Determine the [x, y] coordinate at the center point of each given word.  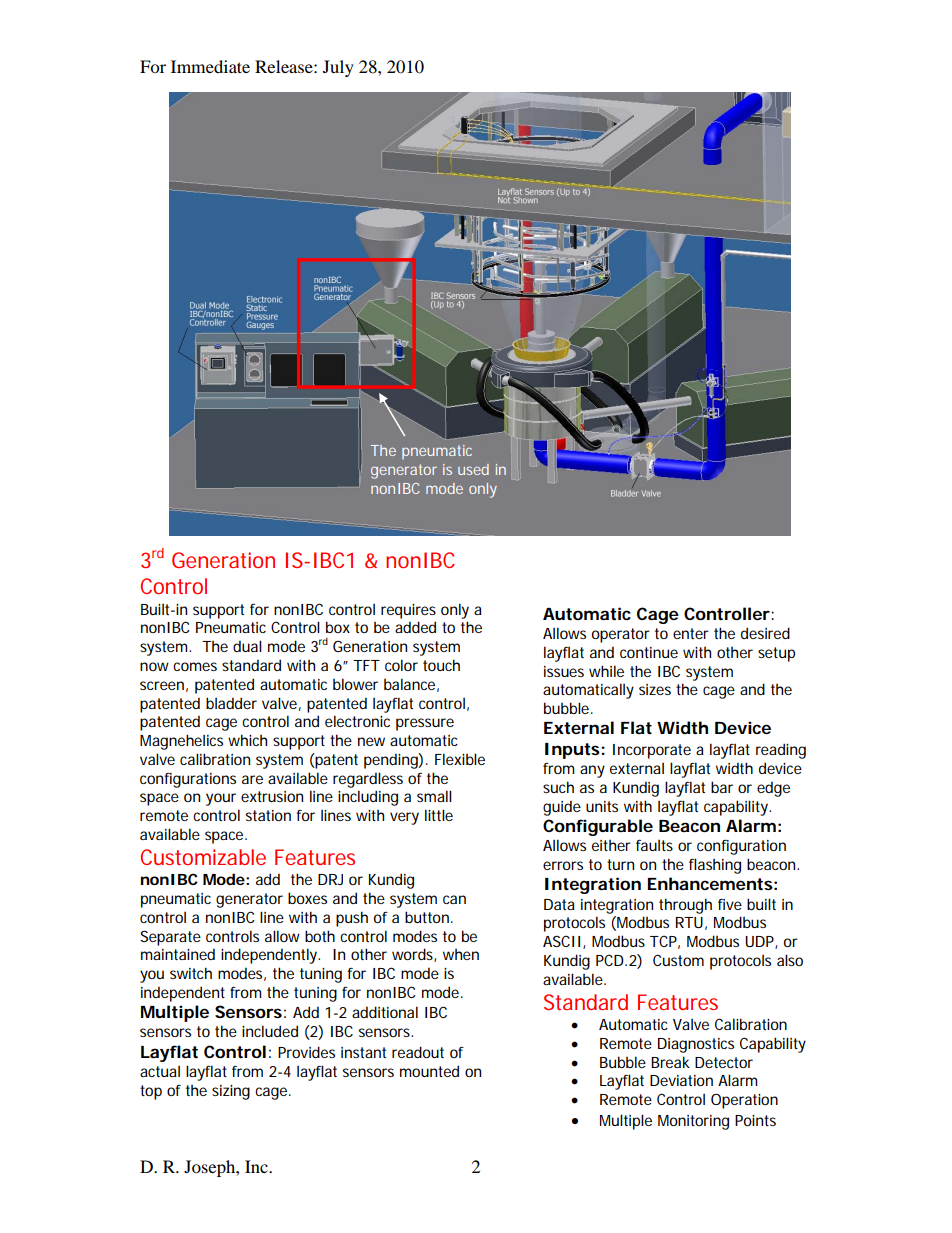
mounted [429, 1071]
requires [408, 611]
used [473, 469]
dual [247, 646]
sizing [231, 1092]
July [338, 68]
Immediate [210, 66]
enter [691, 633]
